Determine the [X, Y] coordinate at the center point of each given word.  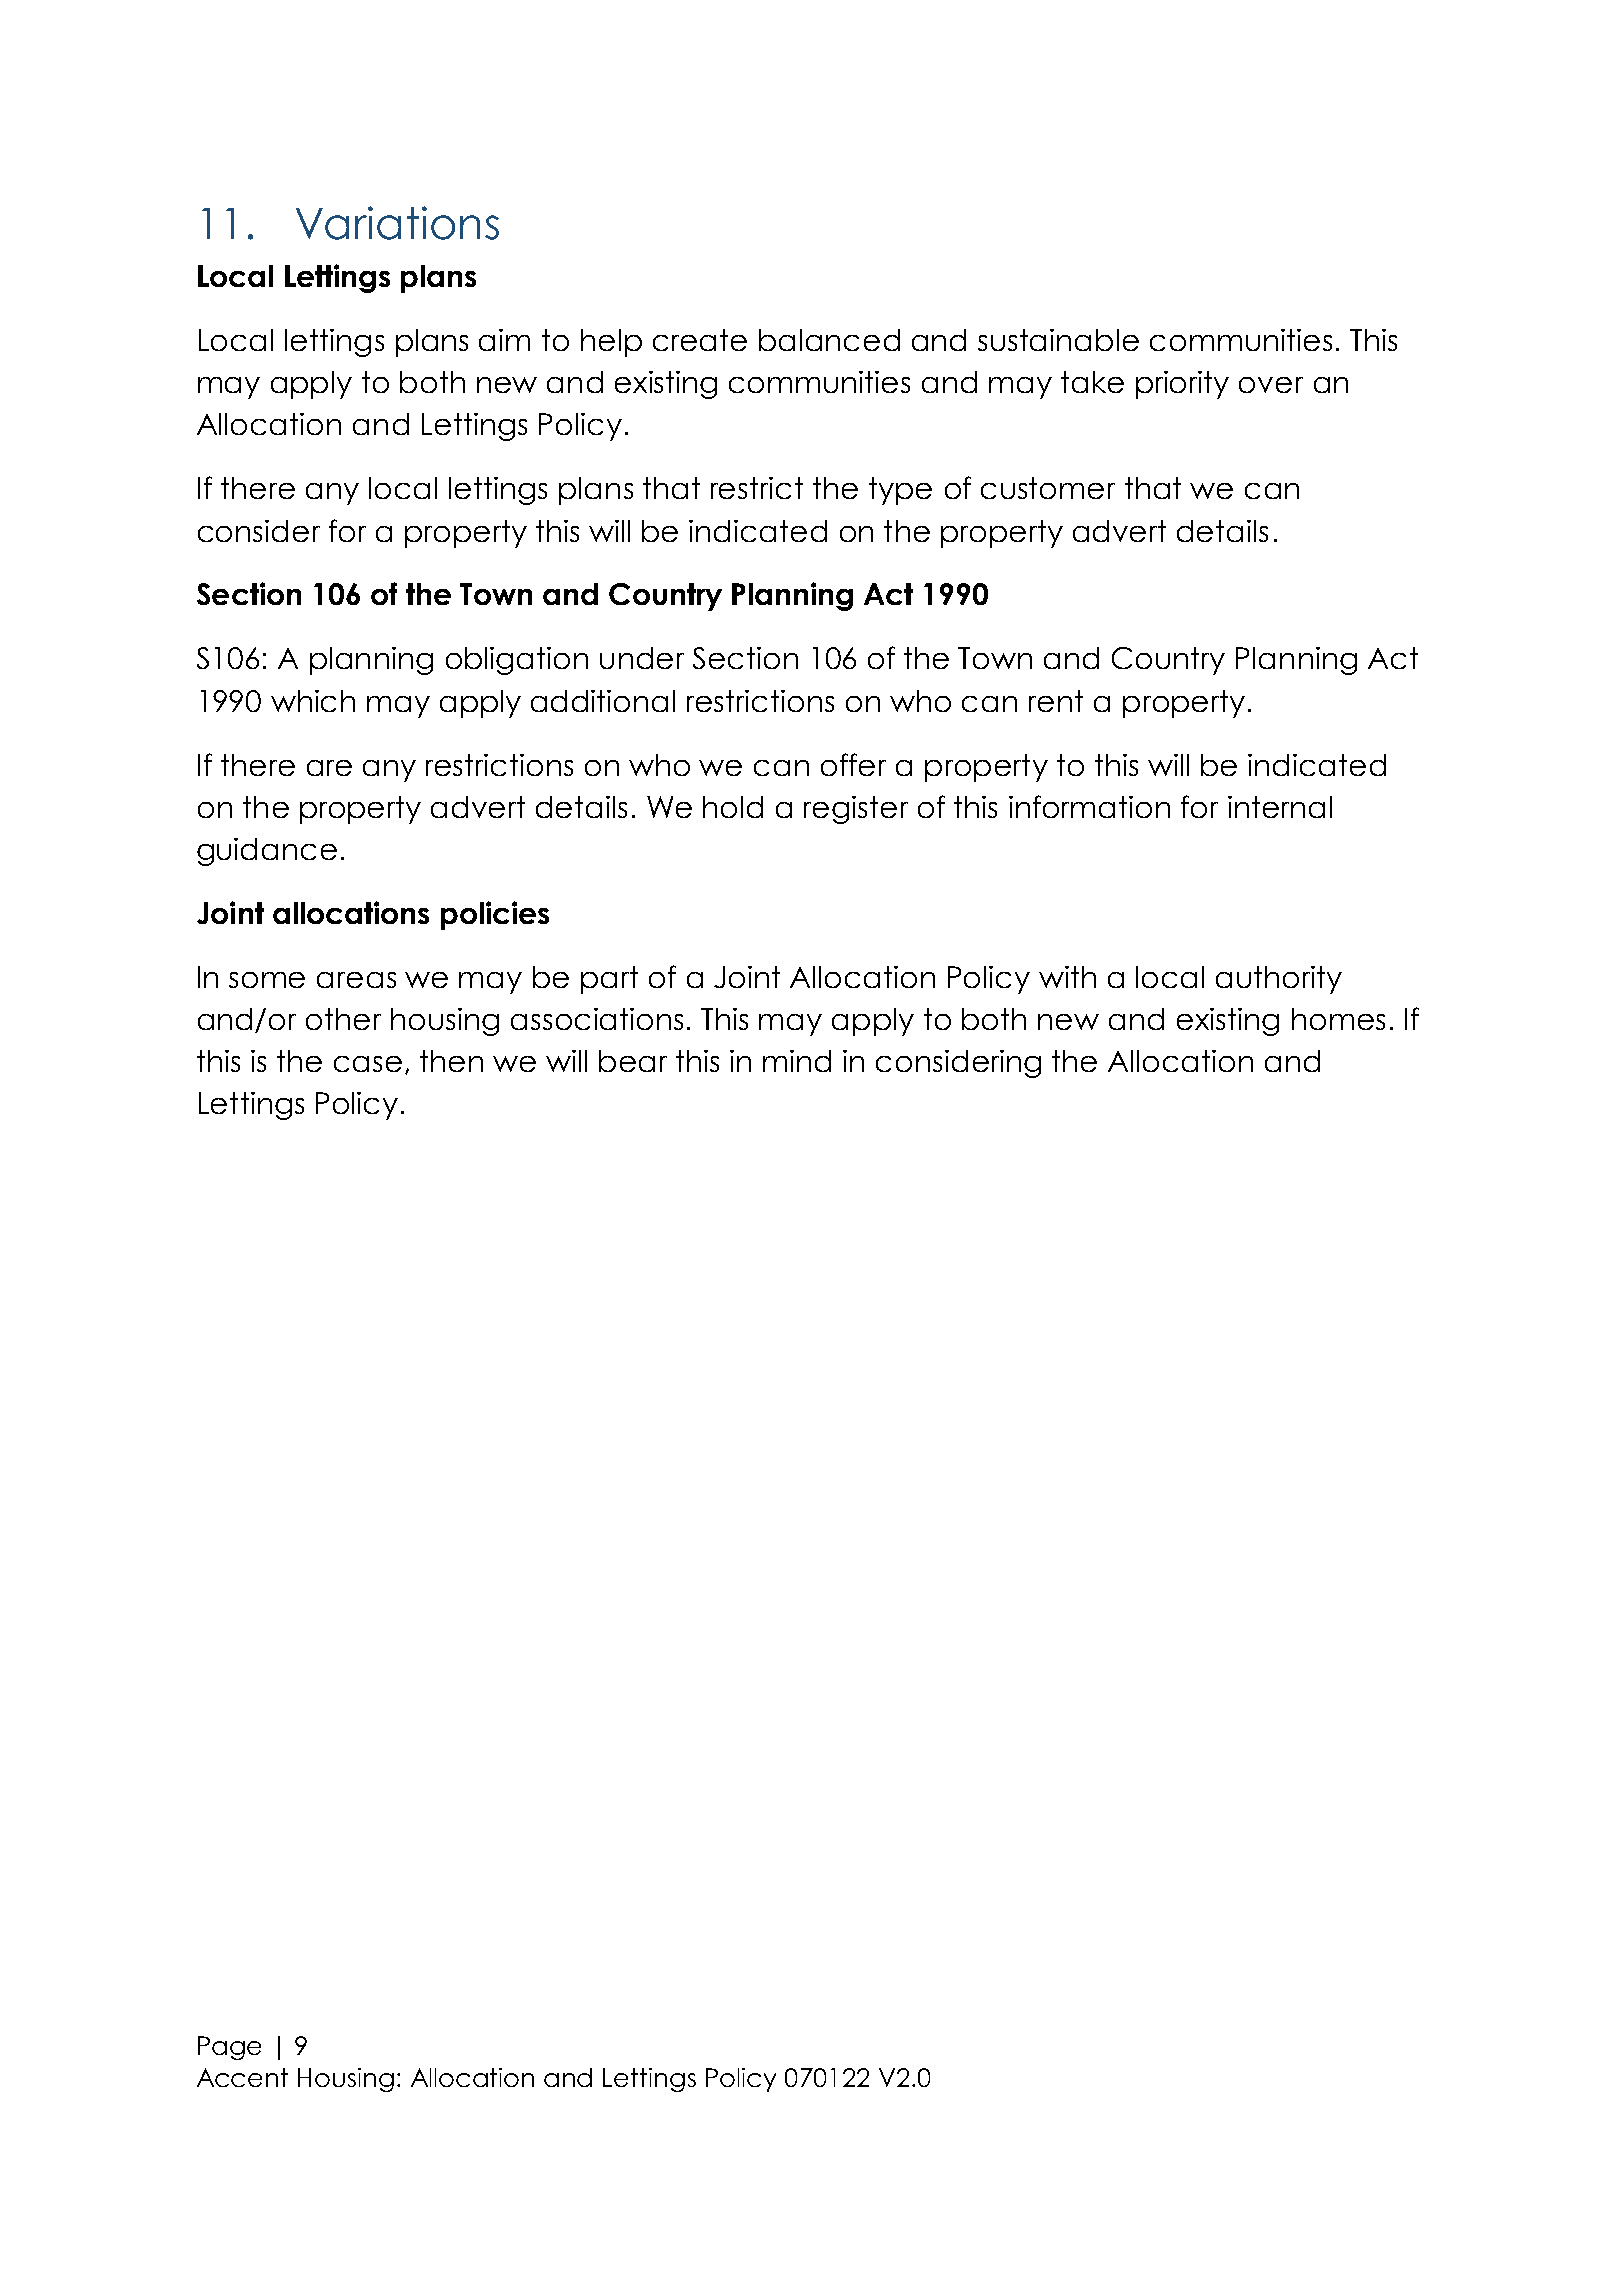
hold [733, 807]
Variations [397, 223]
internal [1280, 807]
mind [797, 1061]
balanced [829, 340]
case [368, 1064]
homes [1338, 1019]
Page [229, 2048]
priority [1182, 385]
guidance [267, 852]
